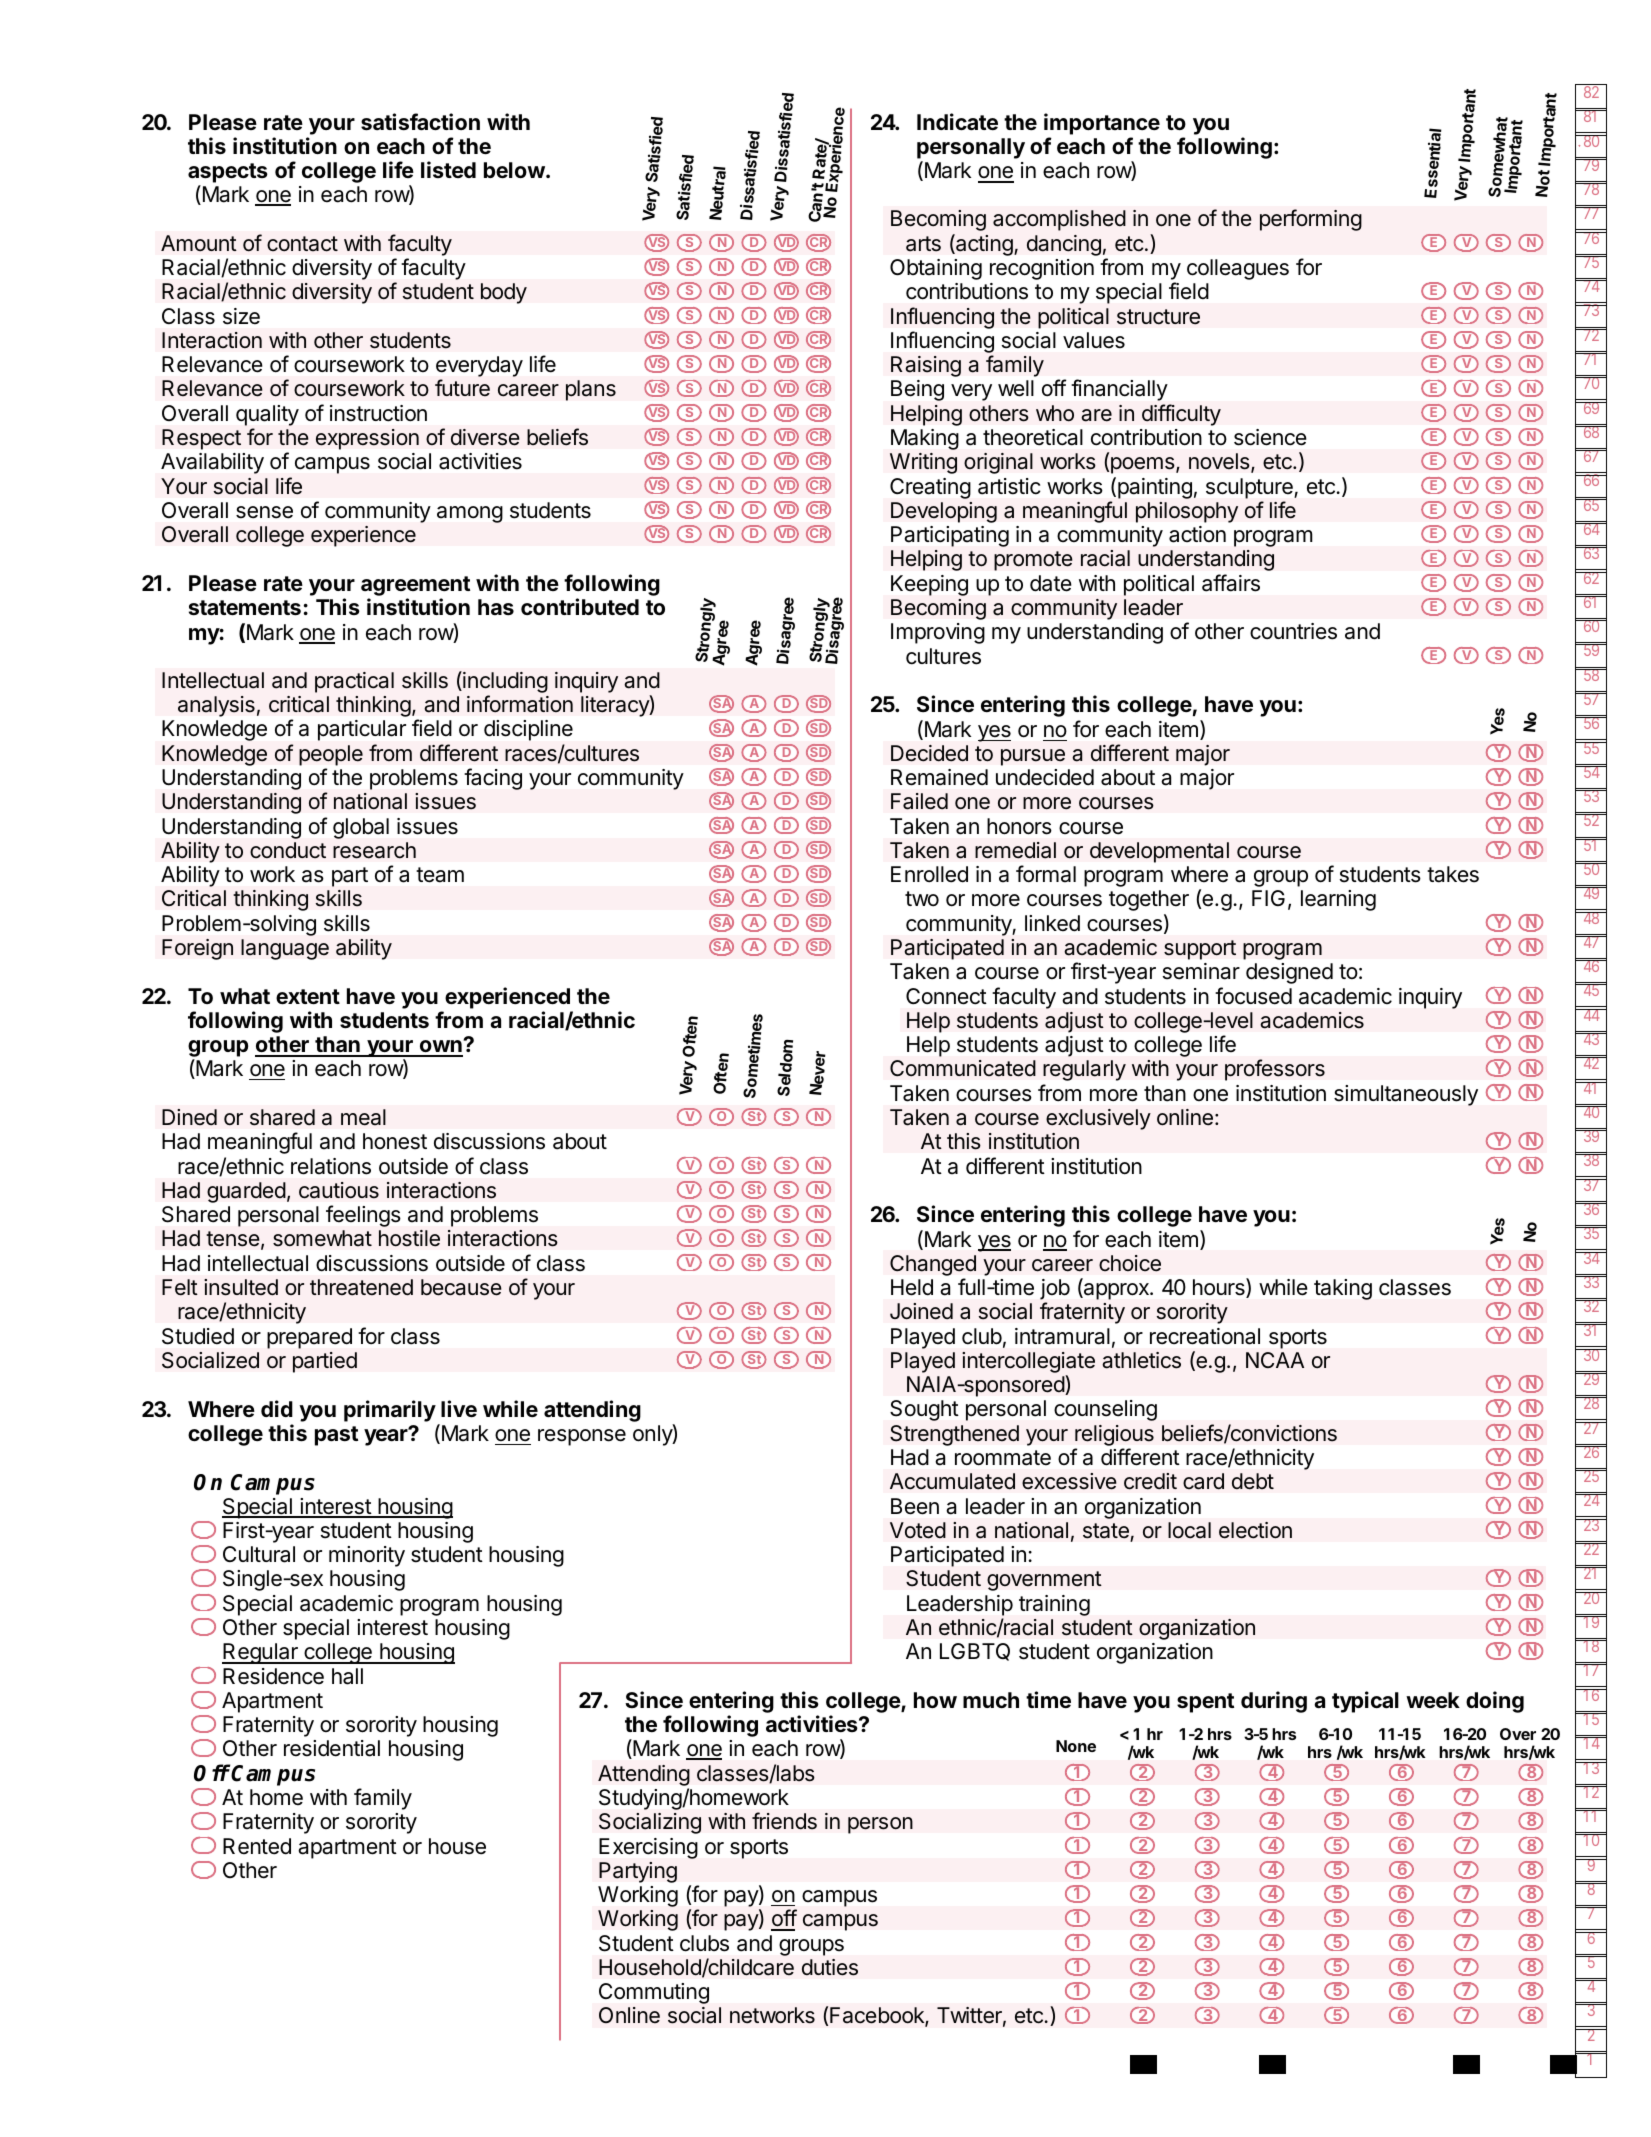  I want to click on Rented, so click(257, 1846).
